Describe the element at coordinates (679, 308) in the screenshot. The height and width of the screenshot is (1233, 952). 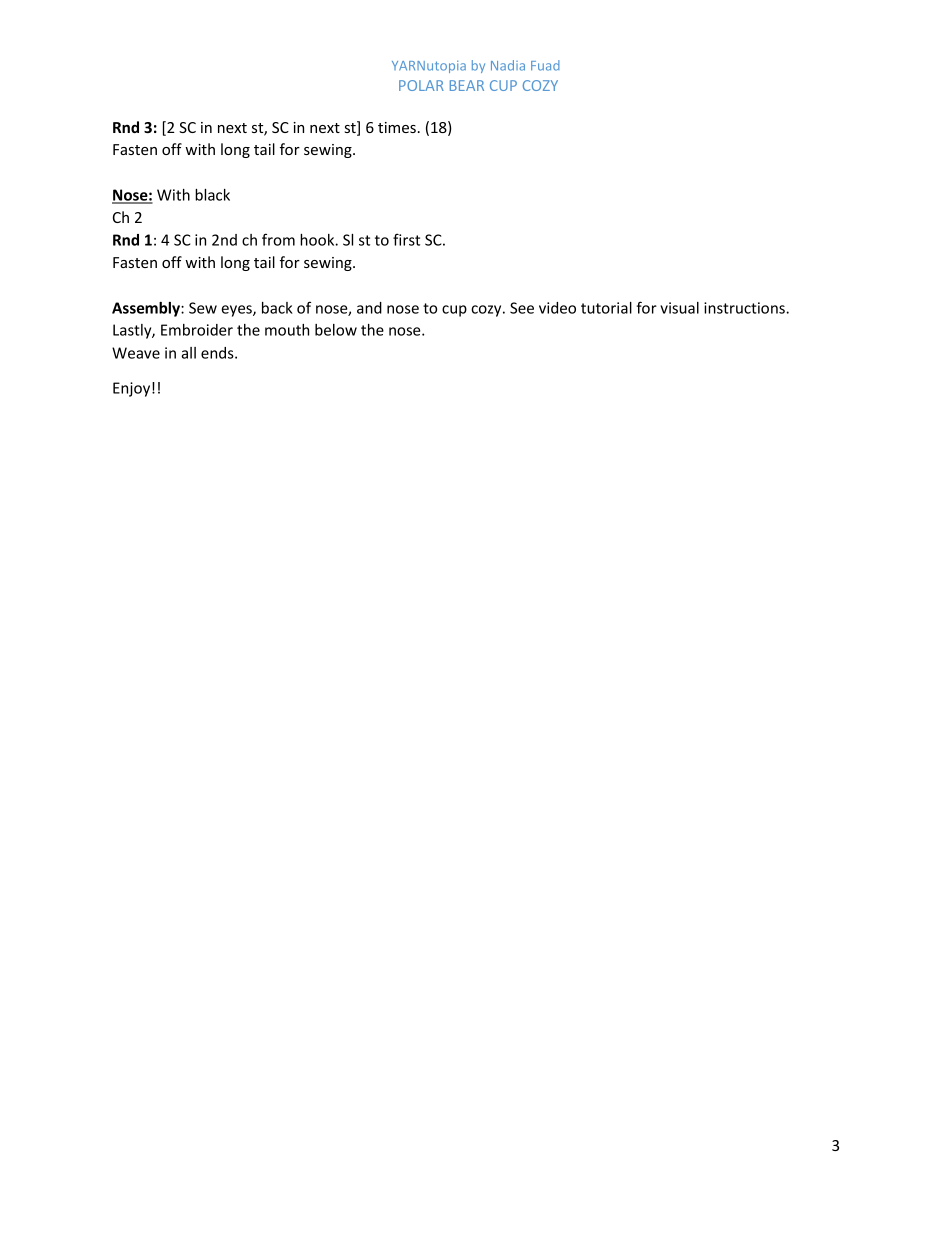
I see `visual` at that location.
